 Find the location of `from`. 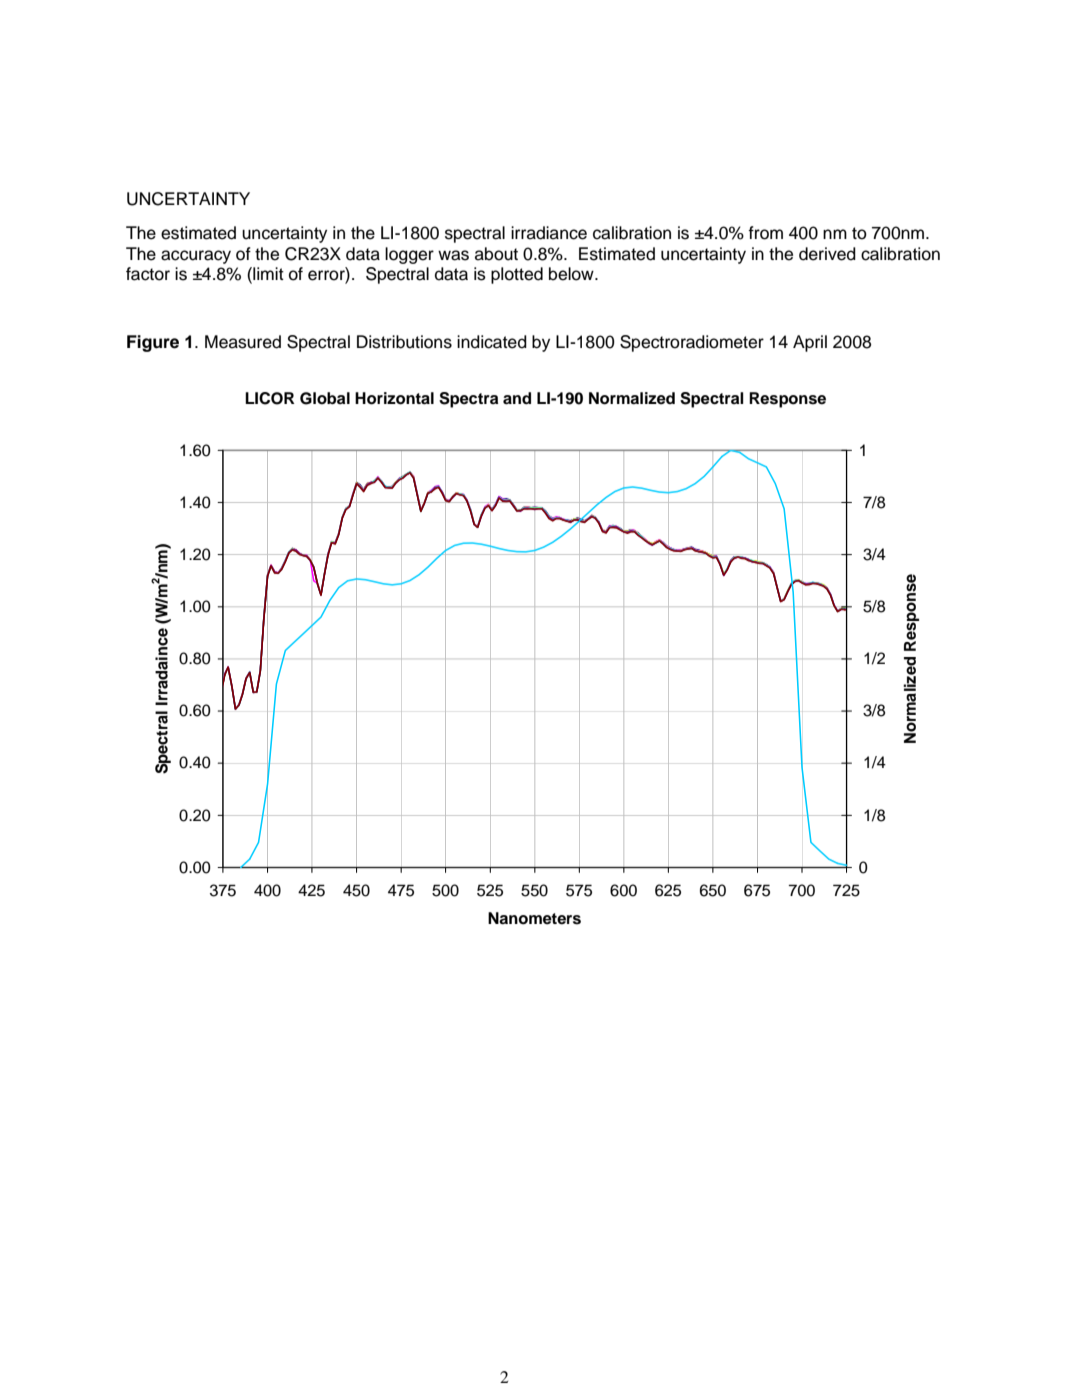

from is located at coordinates (765, 233).
